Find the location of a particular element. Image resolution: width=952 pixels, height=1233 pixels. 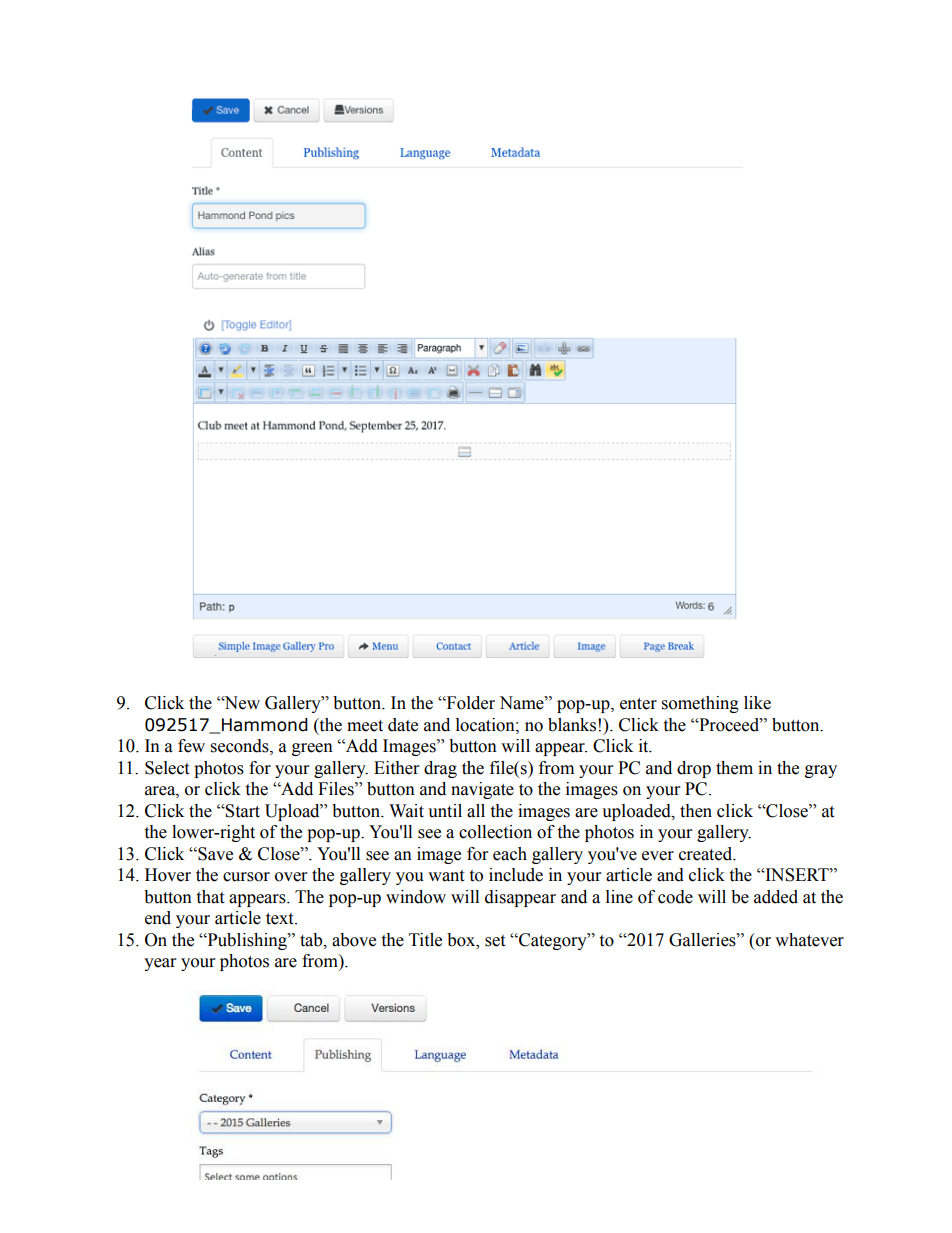

year is located at coordinates (160, 964).
